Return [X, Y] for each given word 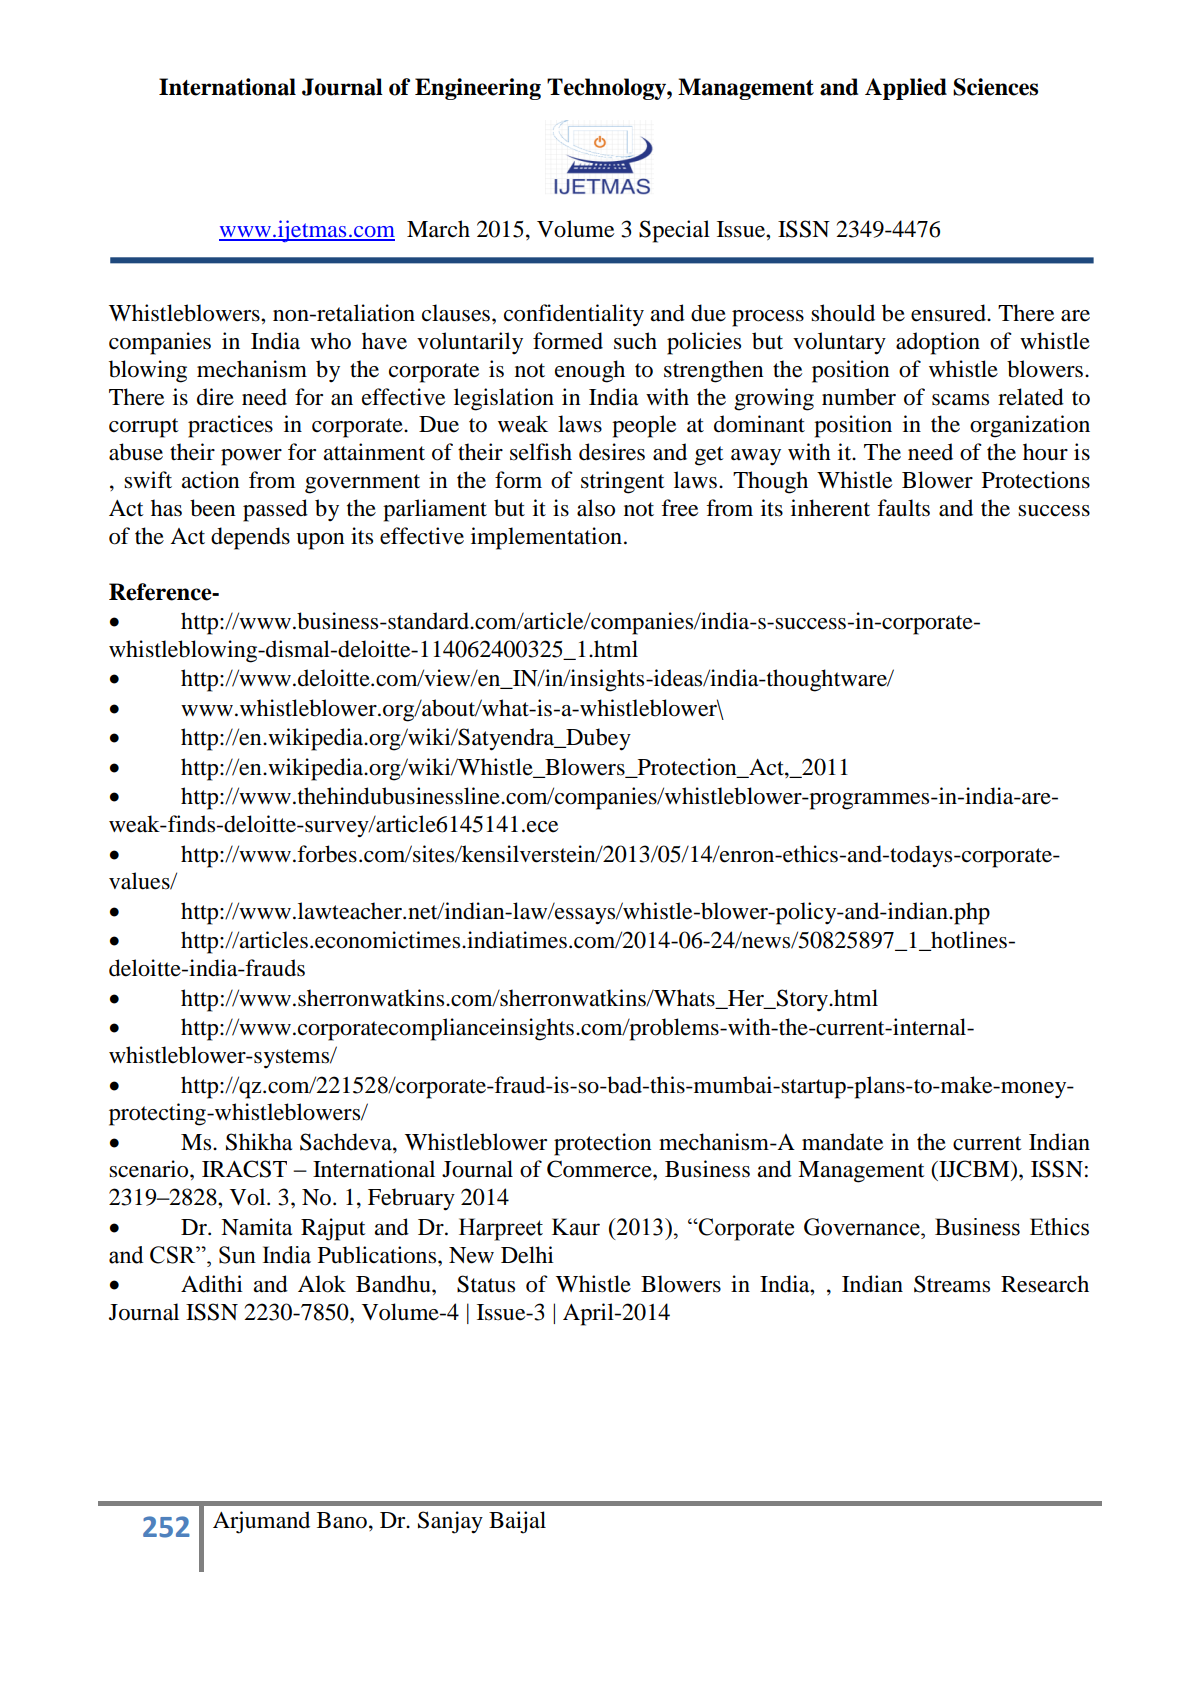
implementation [546, 538]
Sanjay [450, 1522]
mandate [842, 1142]
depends [250, 538]
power [251, 457]
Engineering [478, 89]
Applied [906, 89]
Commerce [600, 1169]
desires [612, 452]
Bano [342, 1520]
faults [903, 508]
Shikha [259, 1142]
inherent [830, 508]
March [438, 229]
